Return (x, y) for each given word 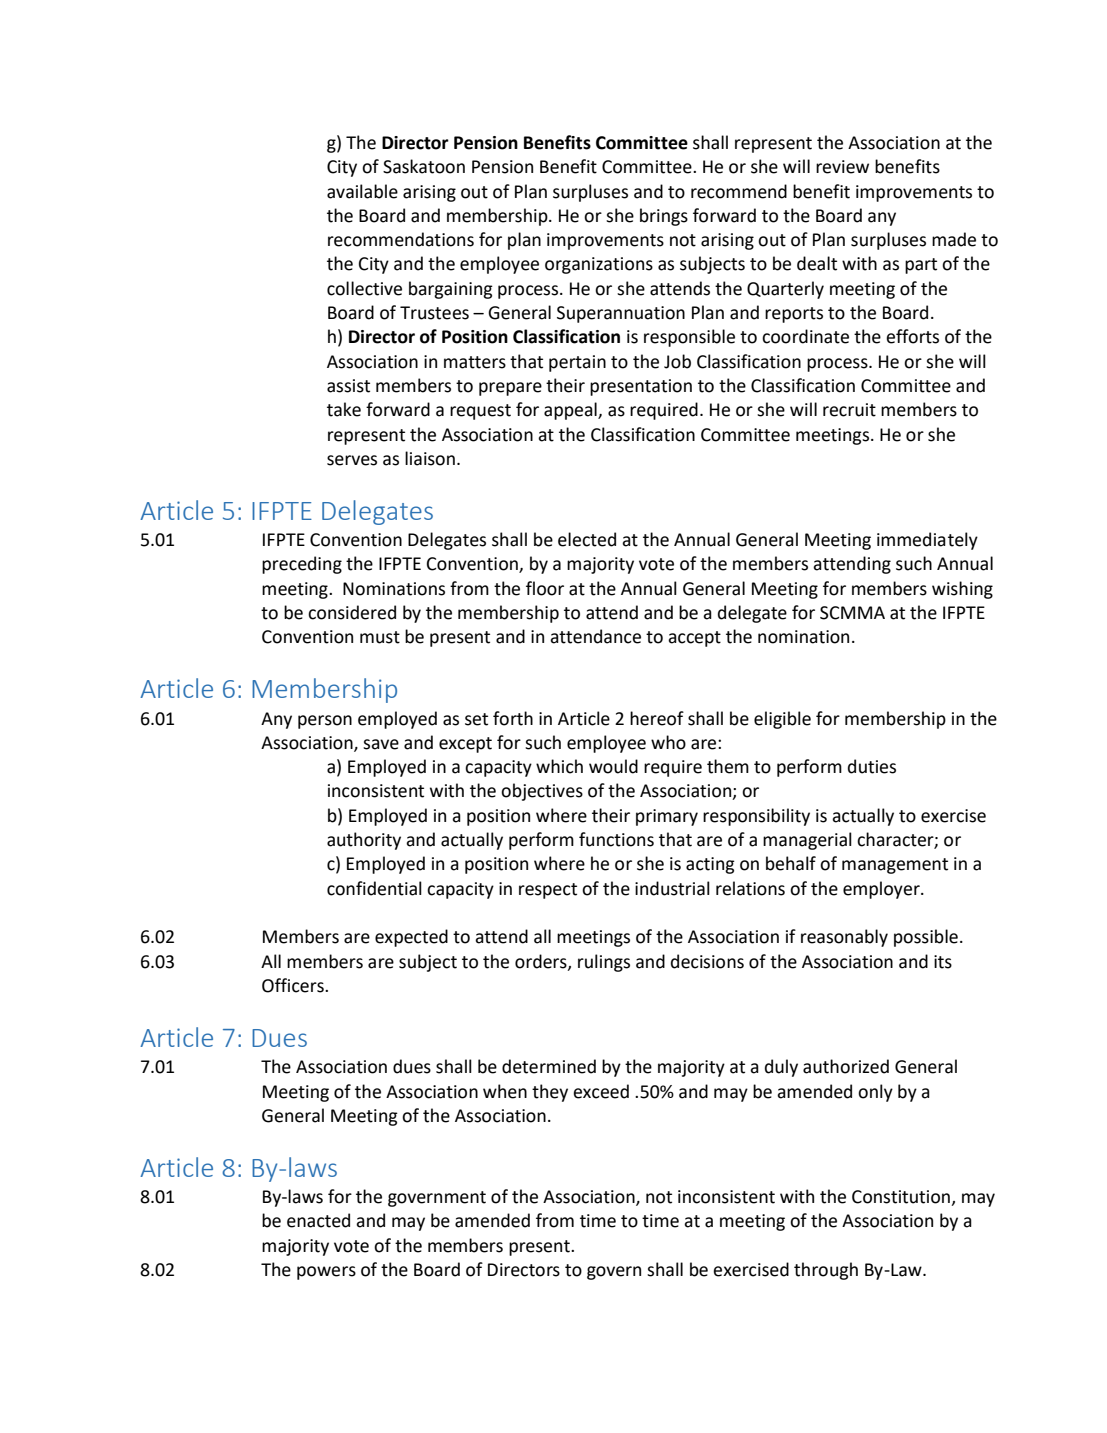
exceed (601, 1091)
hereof (657, 718)
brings (664, 217)
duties (872, 766)
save (381, 744)
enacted (318, 1220)
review (842, 167)
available (362, 191)
